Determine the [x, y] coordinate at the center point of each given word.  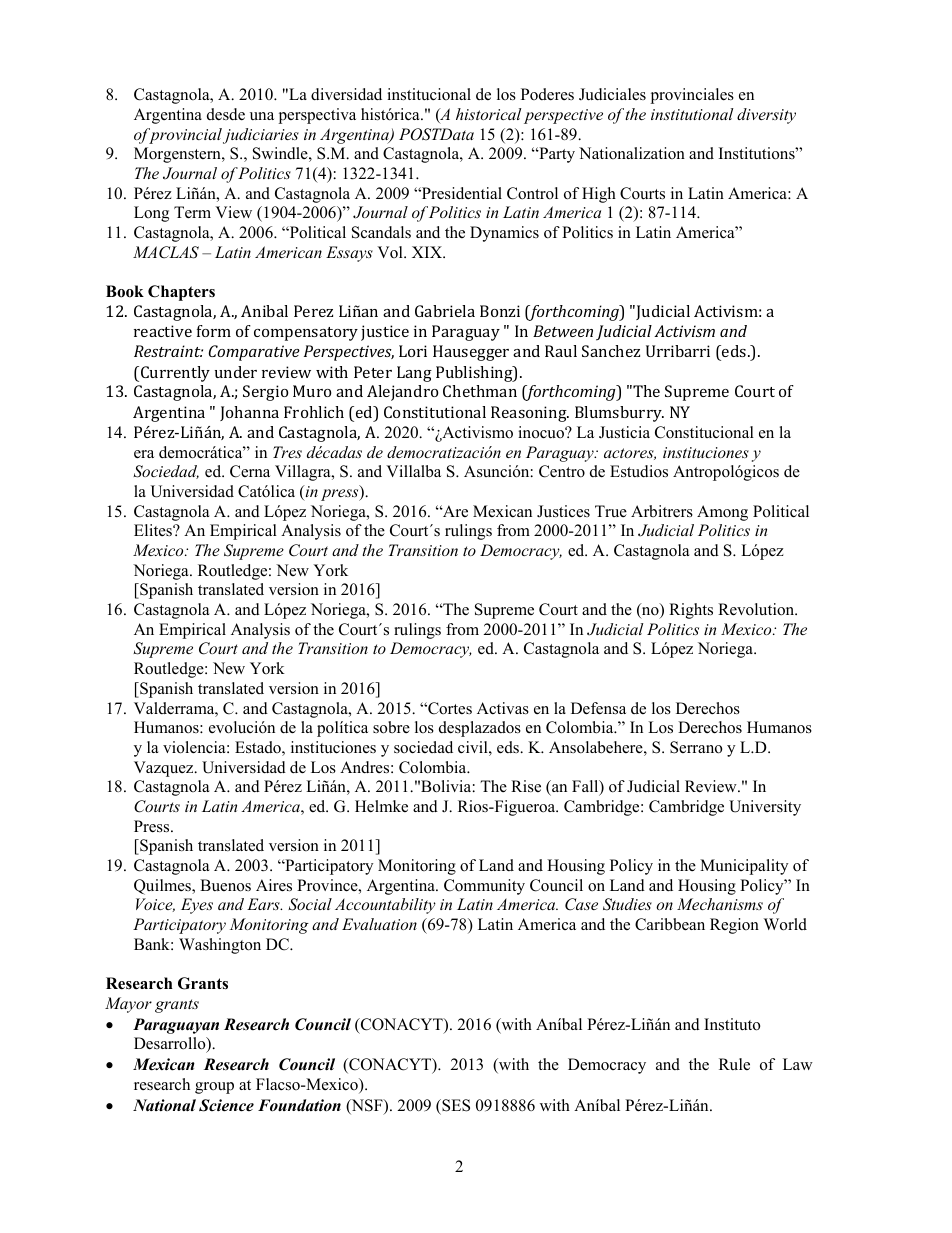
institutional [692, 114]
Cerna [250, 471]
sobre [391, 727]
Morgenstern [178, 155]
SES [455, 1105]
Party [556, 155]
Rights [691, 611]
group [214, 1088]
